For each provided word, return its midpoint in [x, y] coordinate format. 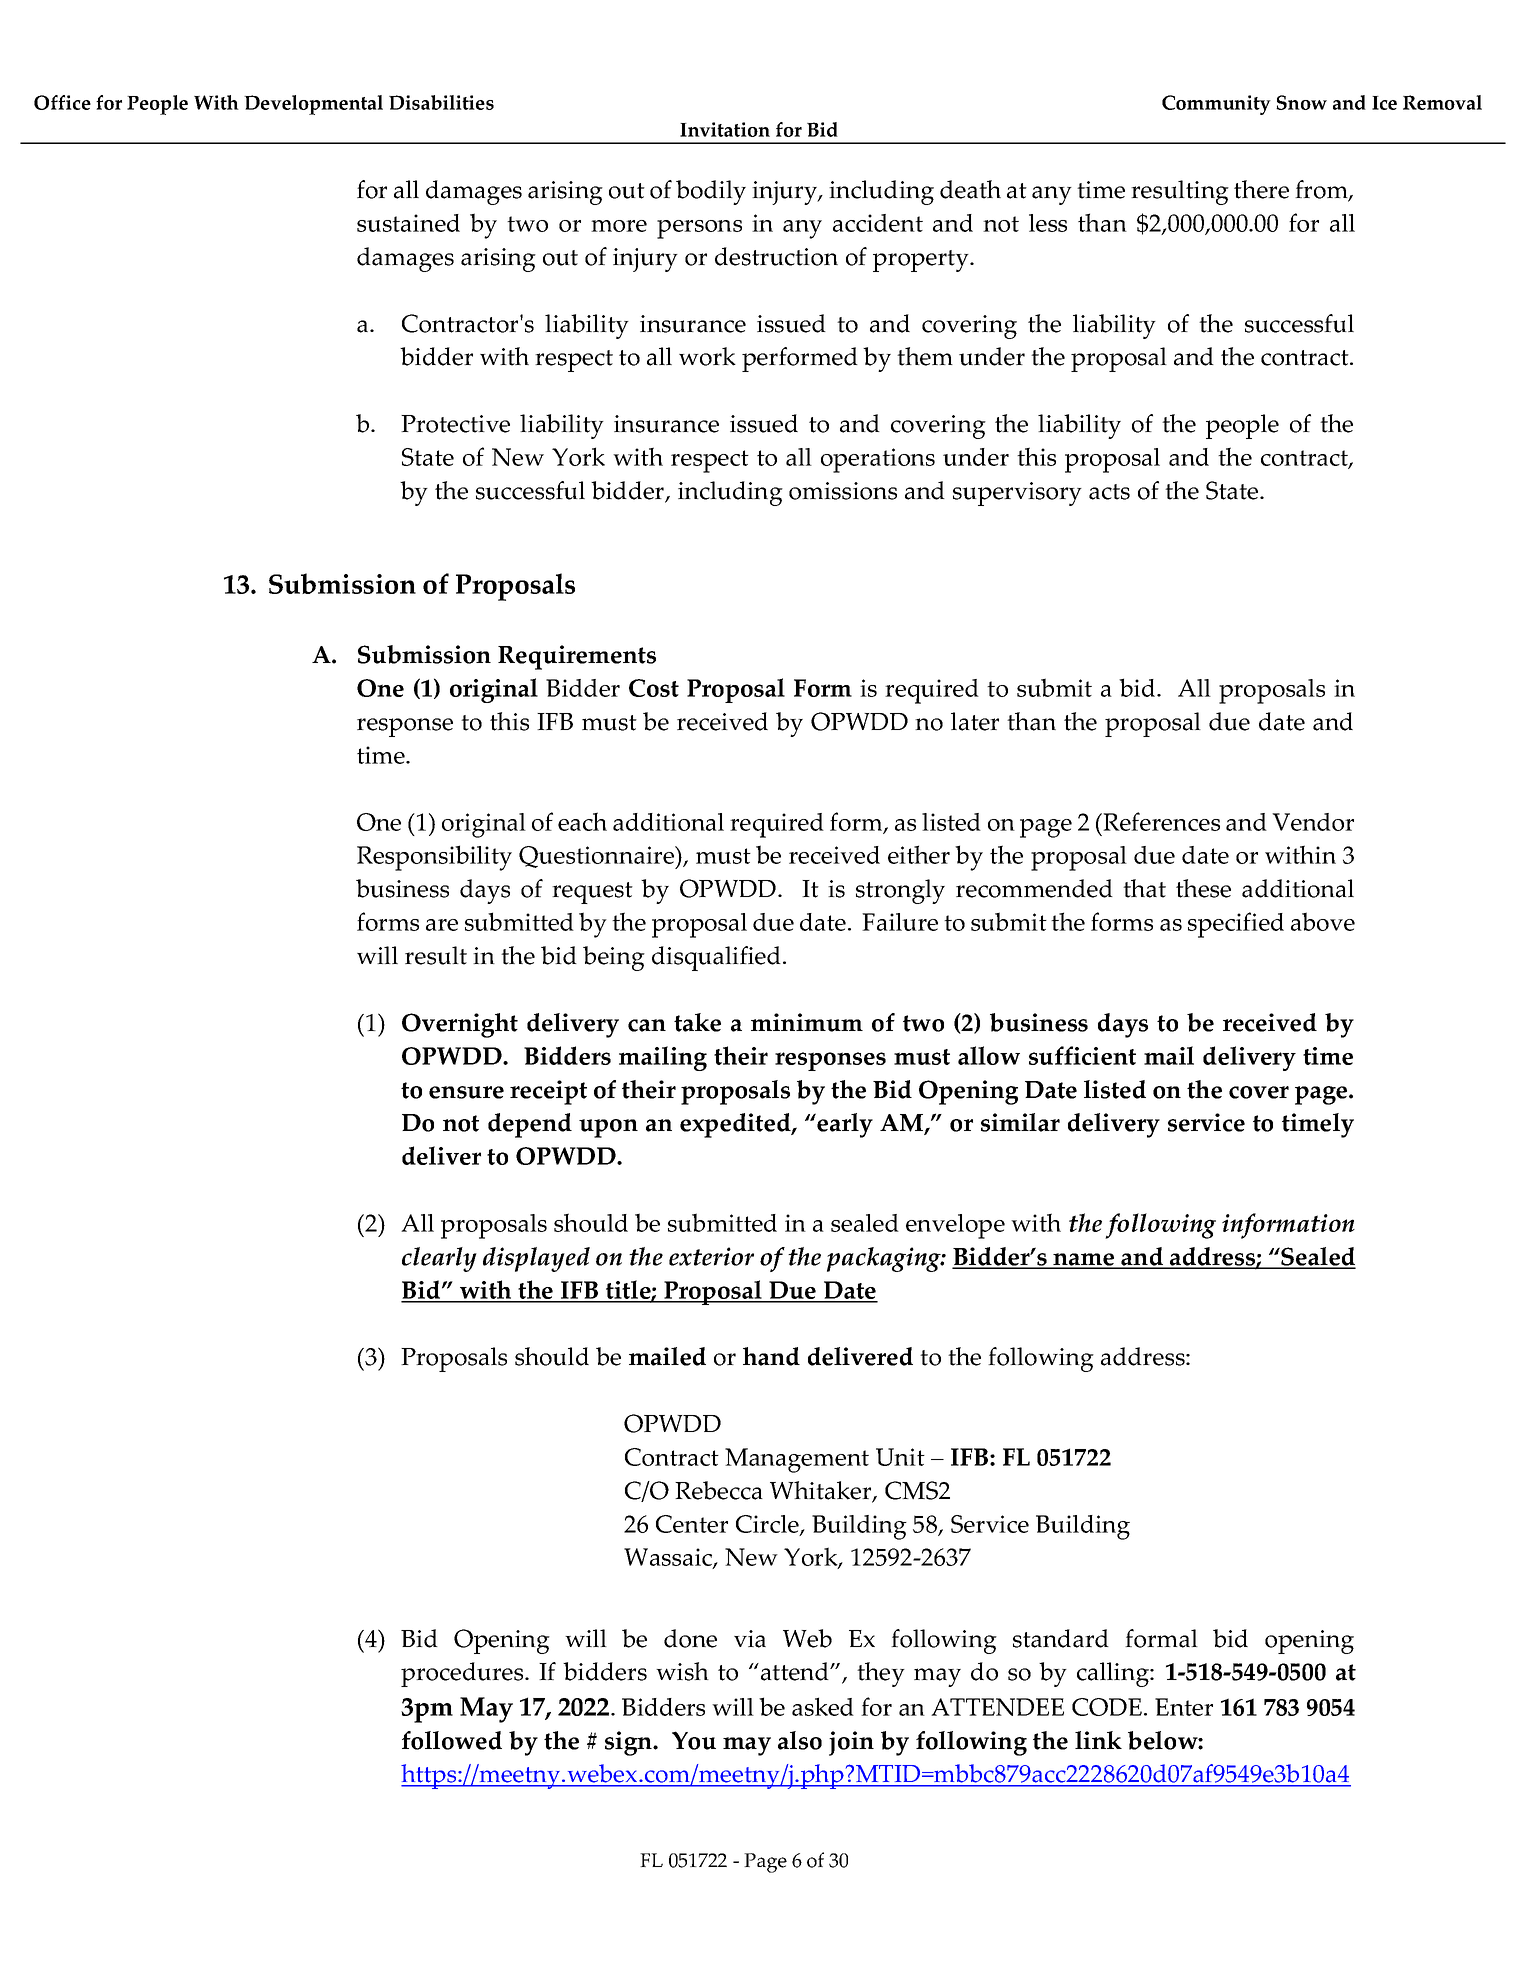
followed [452, 1740]
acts [1109, 492]
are [442, 925]
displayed [536, 1259]
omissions [843, 491]
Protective [455, 424]
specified [1236, 925]
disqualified [718, 958]
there [1261, 189]
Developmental [313, 105]
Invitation [725, 129]
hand [771, 1356]
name [1084, 1260]
